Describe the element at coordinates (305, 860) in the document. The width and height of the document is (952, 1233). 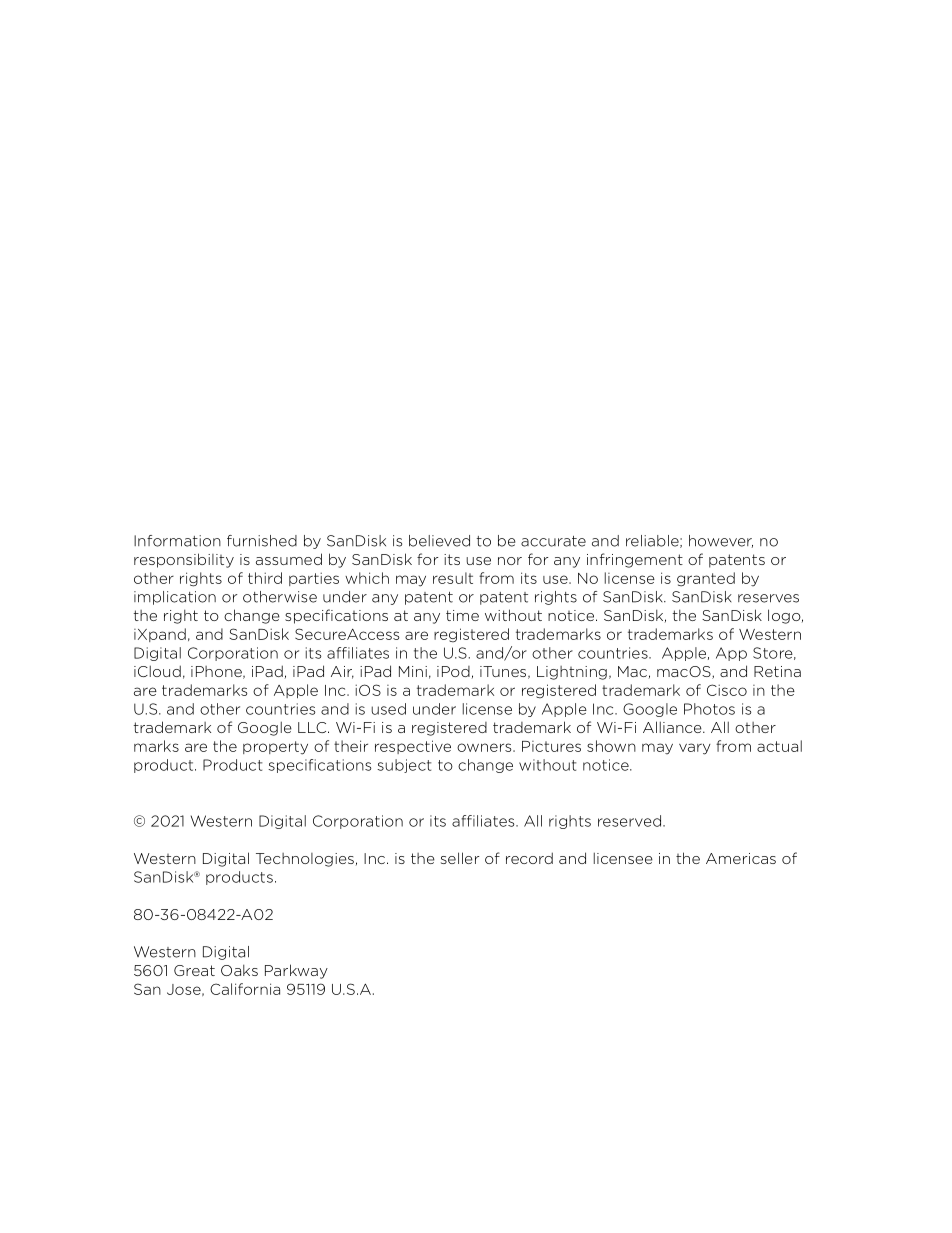
I see `Technologies` at that location.
